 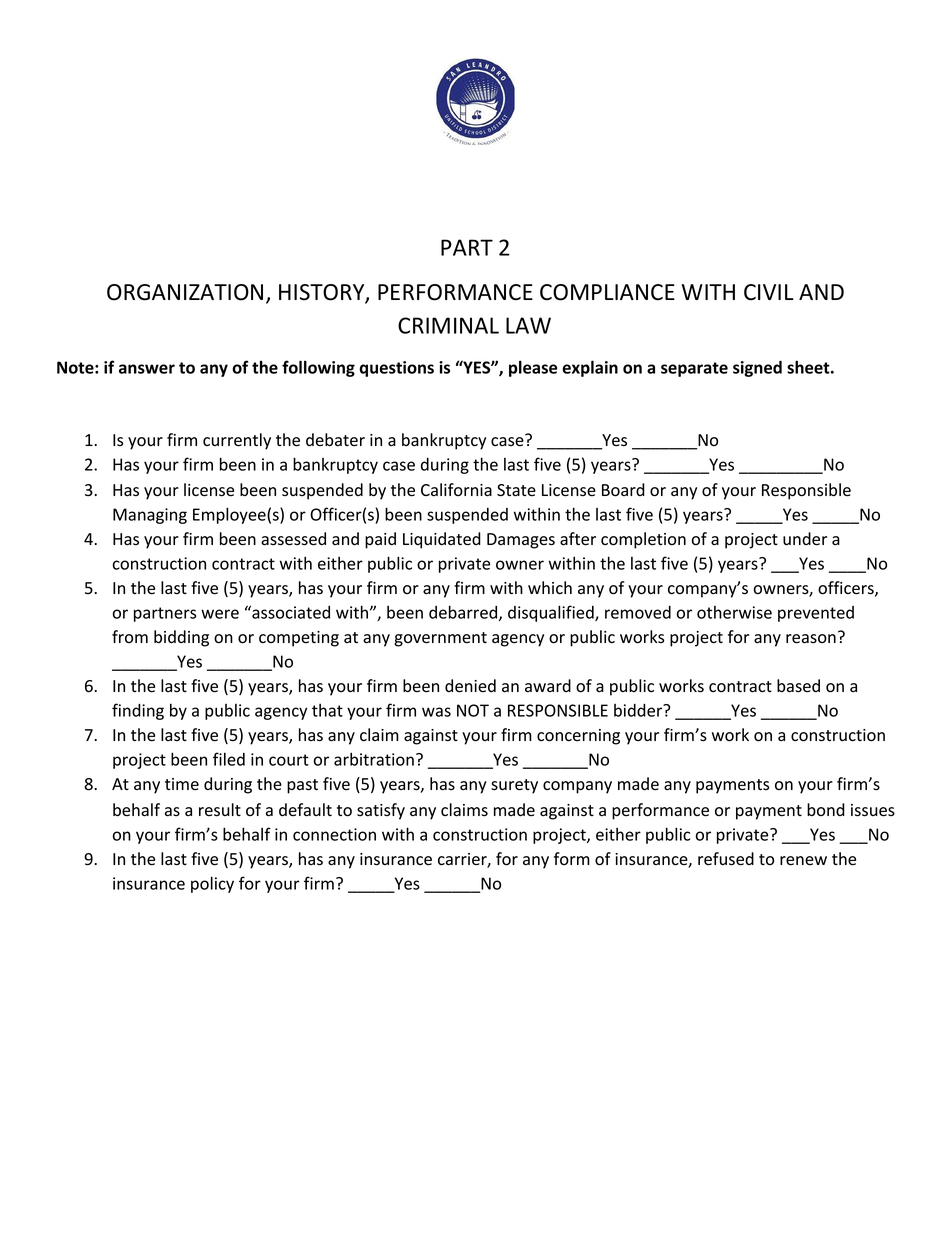 What do you see at coordinates (470, 686) in the image?
I see `denied` at bounding box center [470, 686].
